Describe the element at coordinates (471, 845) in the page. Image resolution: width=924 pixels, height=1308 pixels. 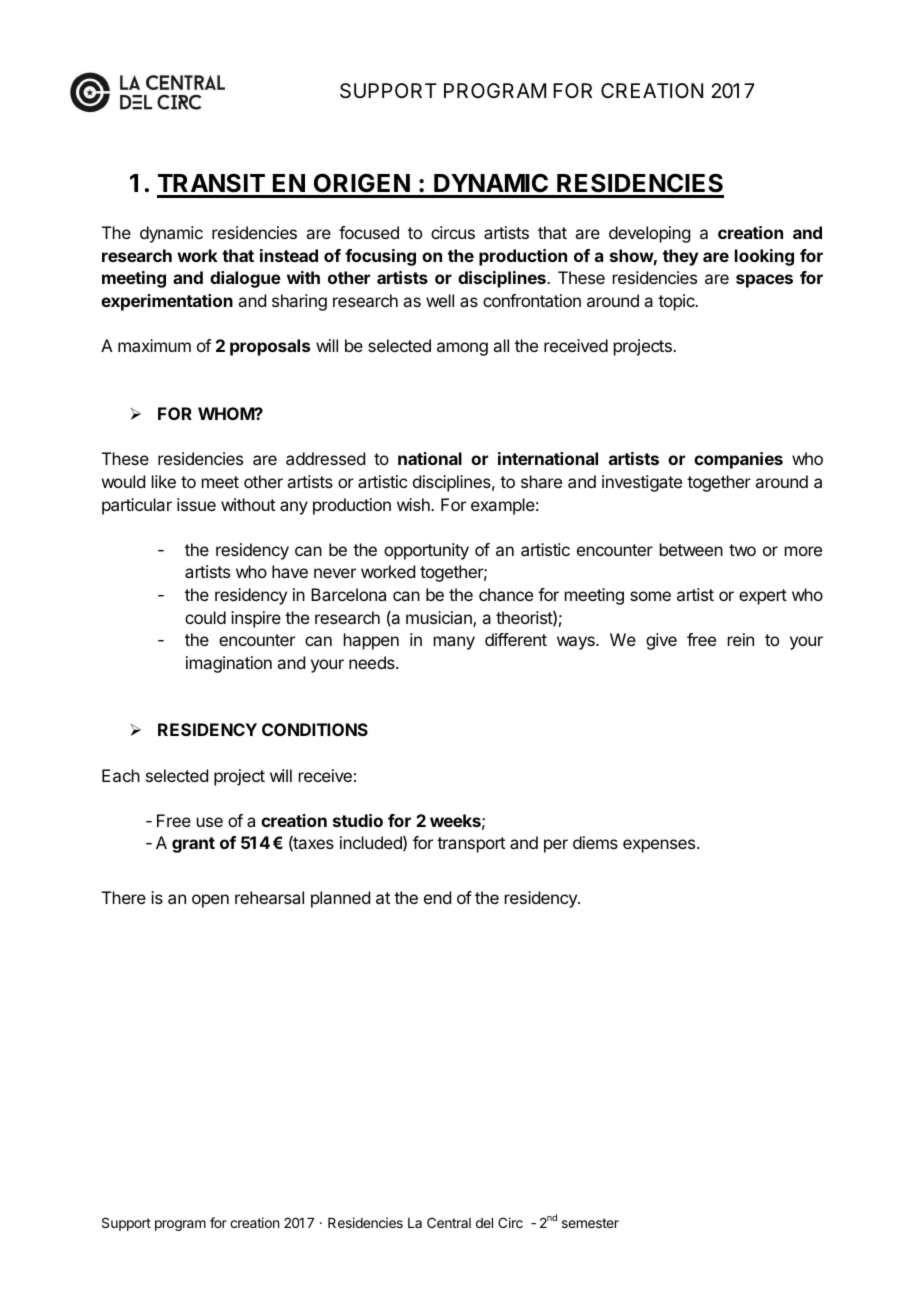
I see `transport` at that location.
